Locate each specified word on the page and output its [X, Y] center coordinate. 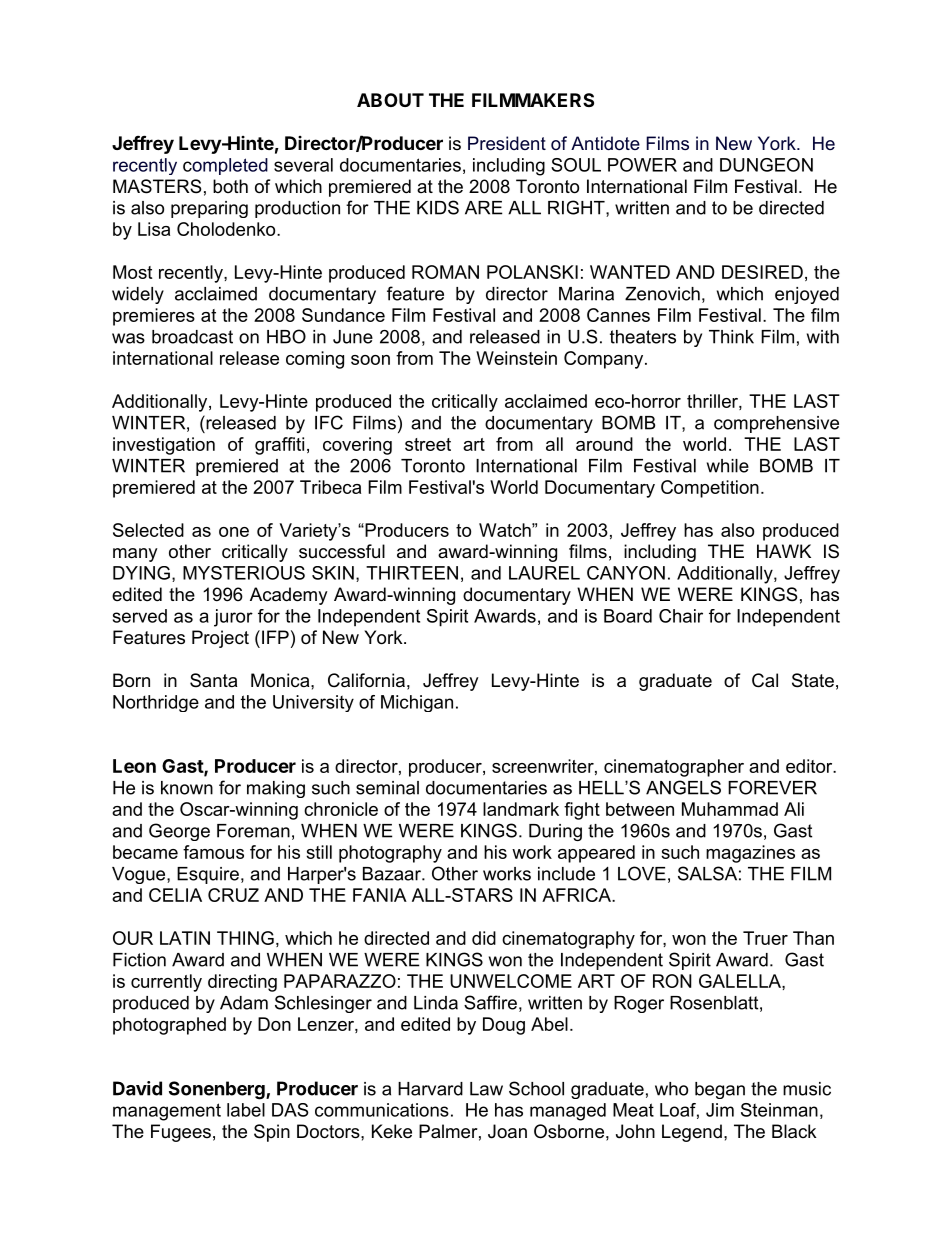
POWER [642, 165]
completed [225, 166]
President [507, 143]
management [167, 1112]
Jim [720, 1110]
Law [486, 1089]
